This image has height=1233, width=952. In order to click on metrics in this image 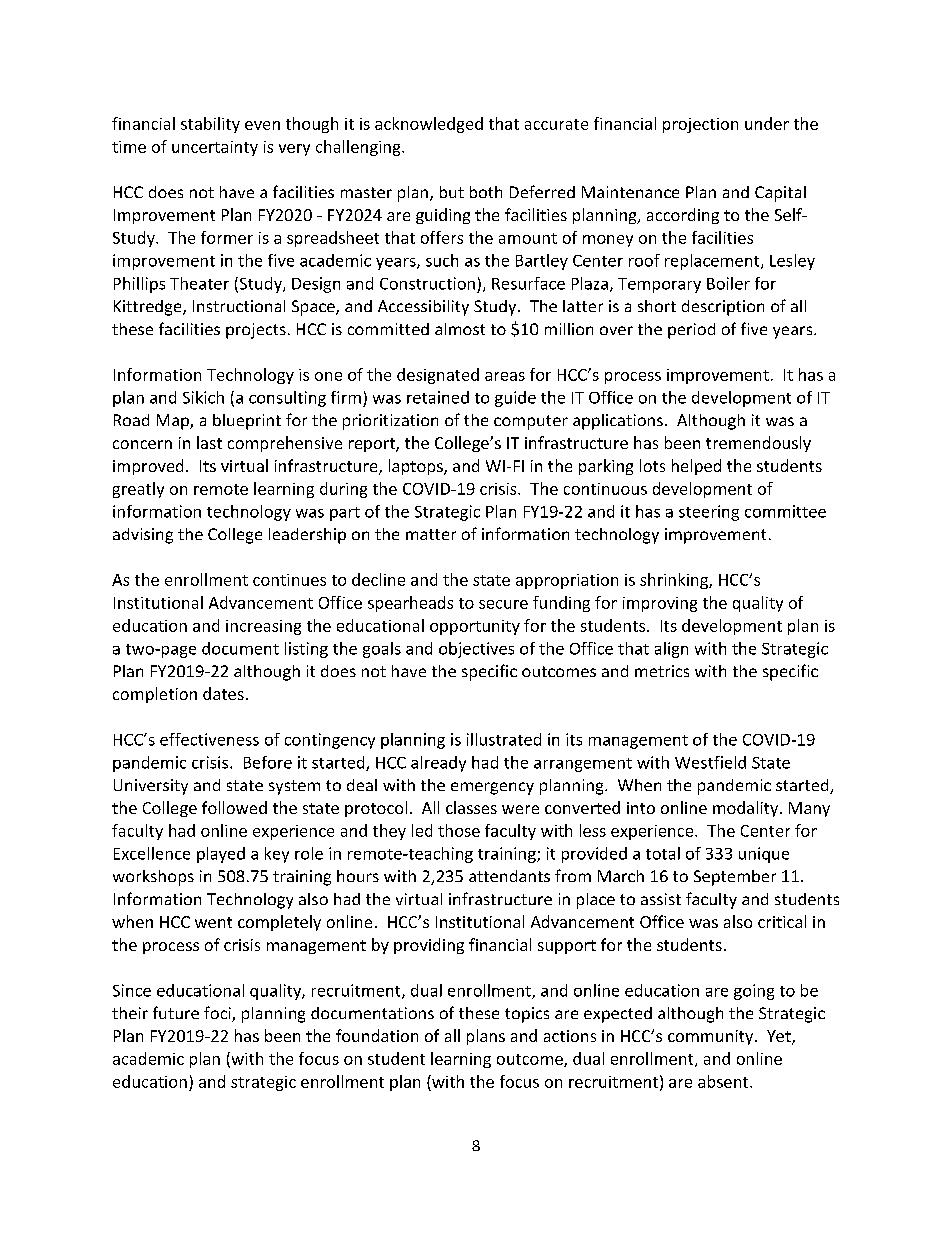, I will do `click(662, 671)`.
